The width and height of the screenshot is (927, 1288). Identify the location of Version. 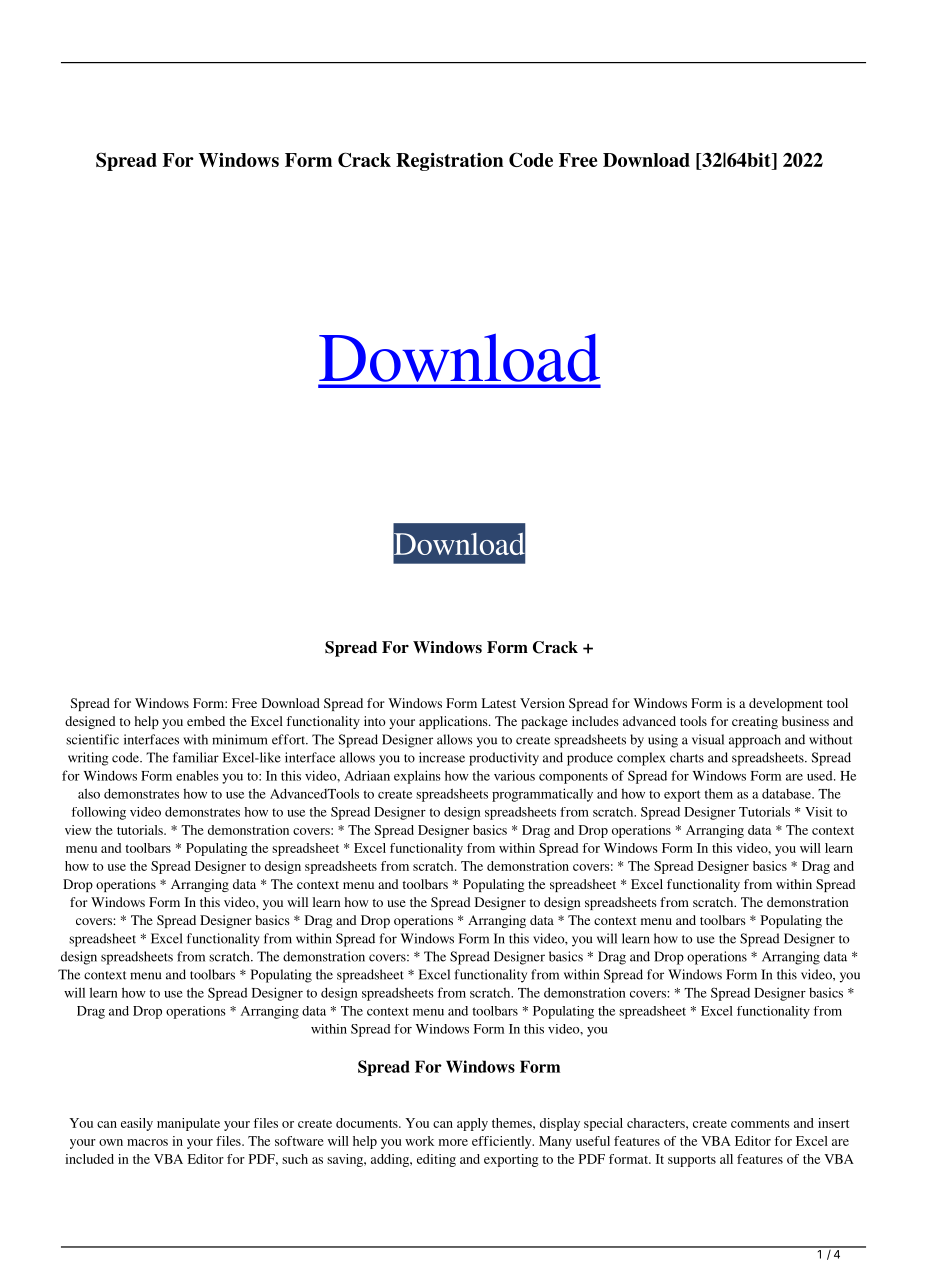
(542, 703).
